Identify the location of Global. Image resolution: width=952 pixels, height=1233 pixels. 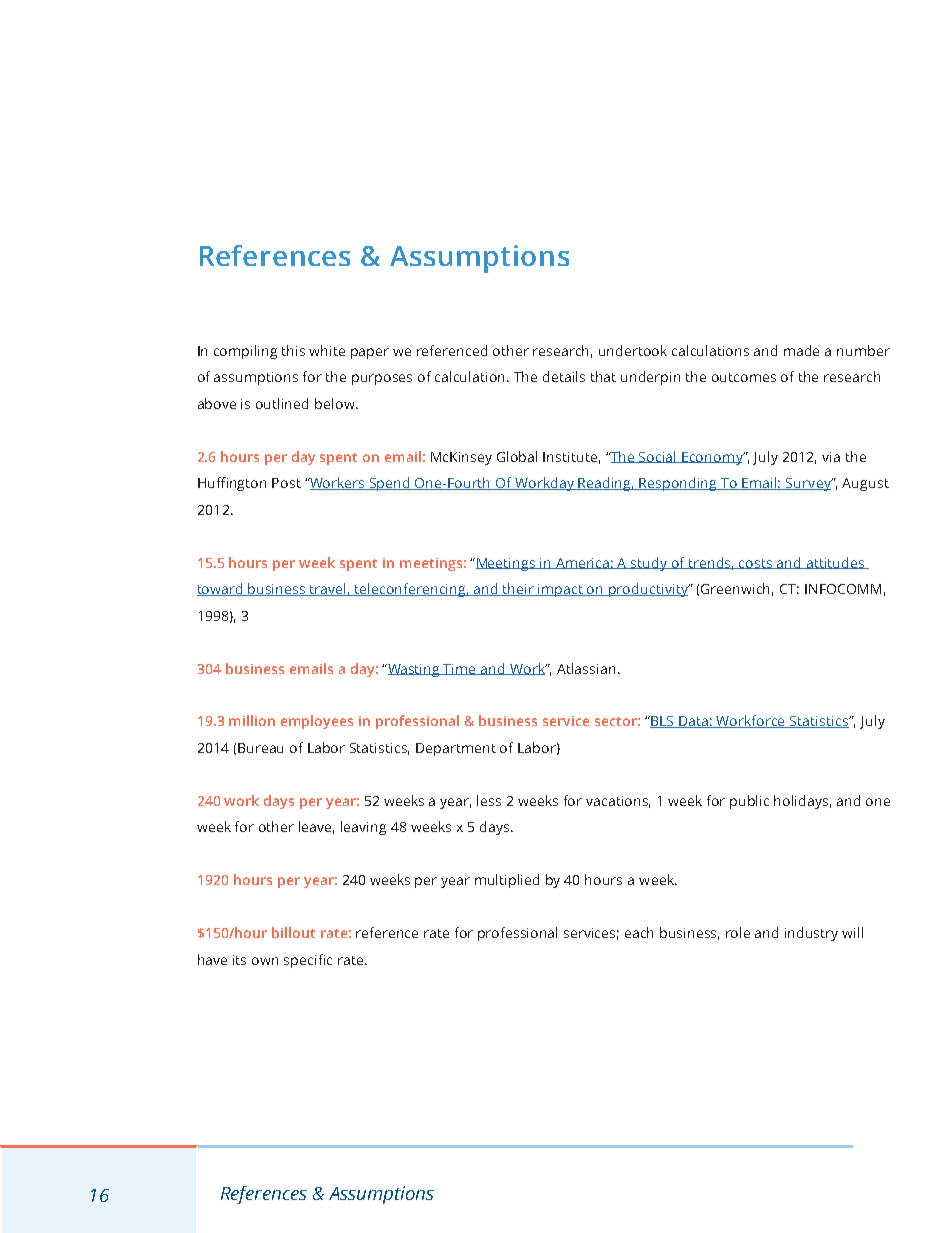
(517, 456).
